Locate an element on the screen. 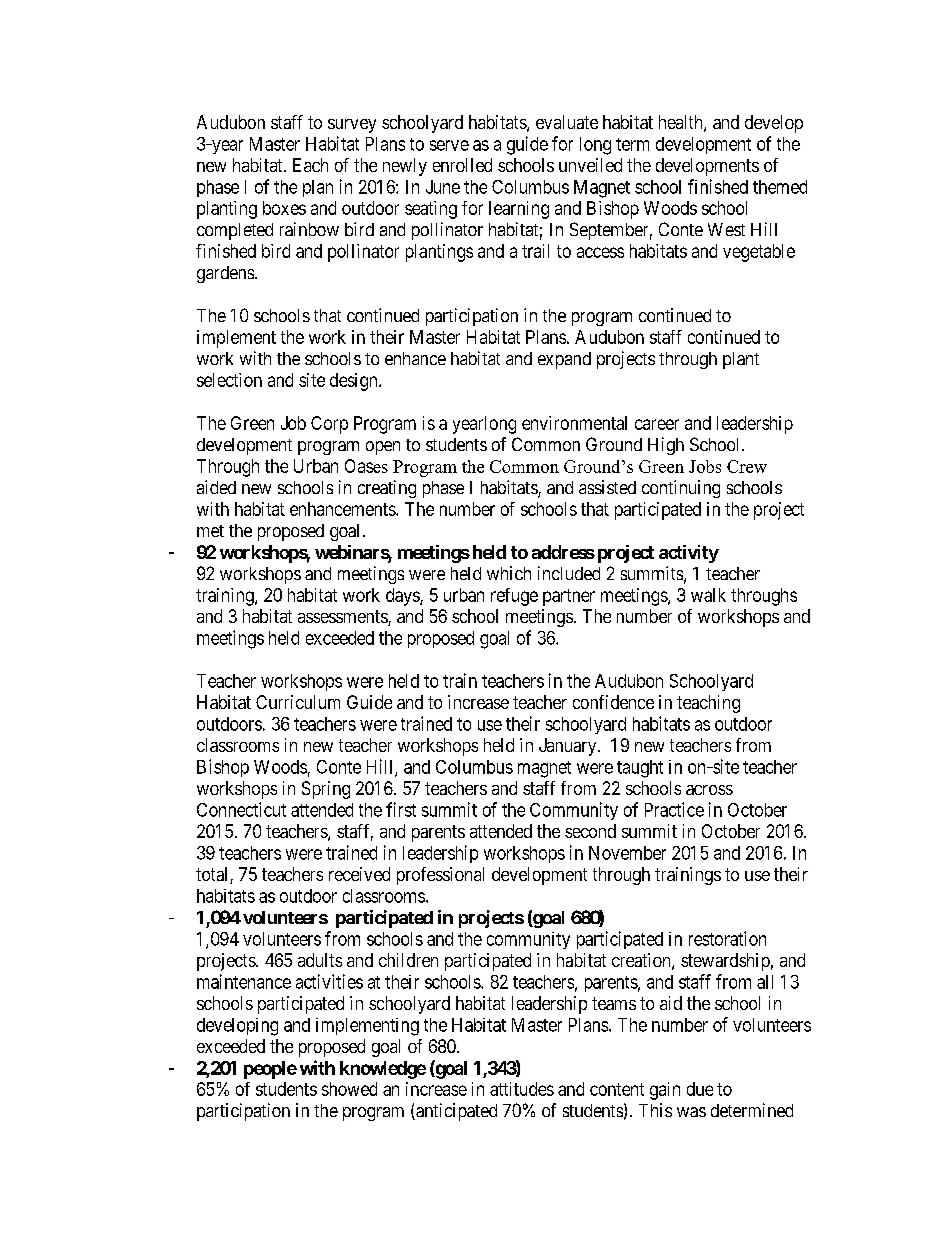 This screenshot has height=1233, width=952. enrolled is located at coordinates (462, 165).
